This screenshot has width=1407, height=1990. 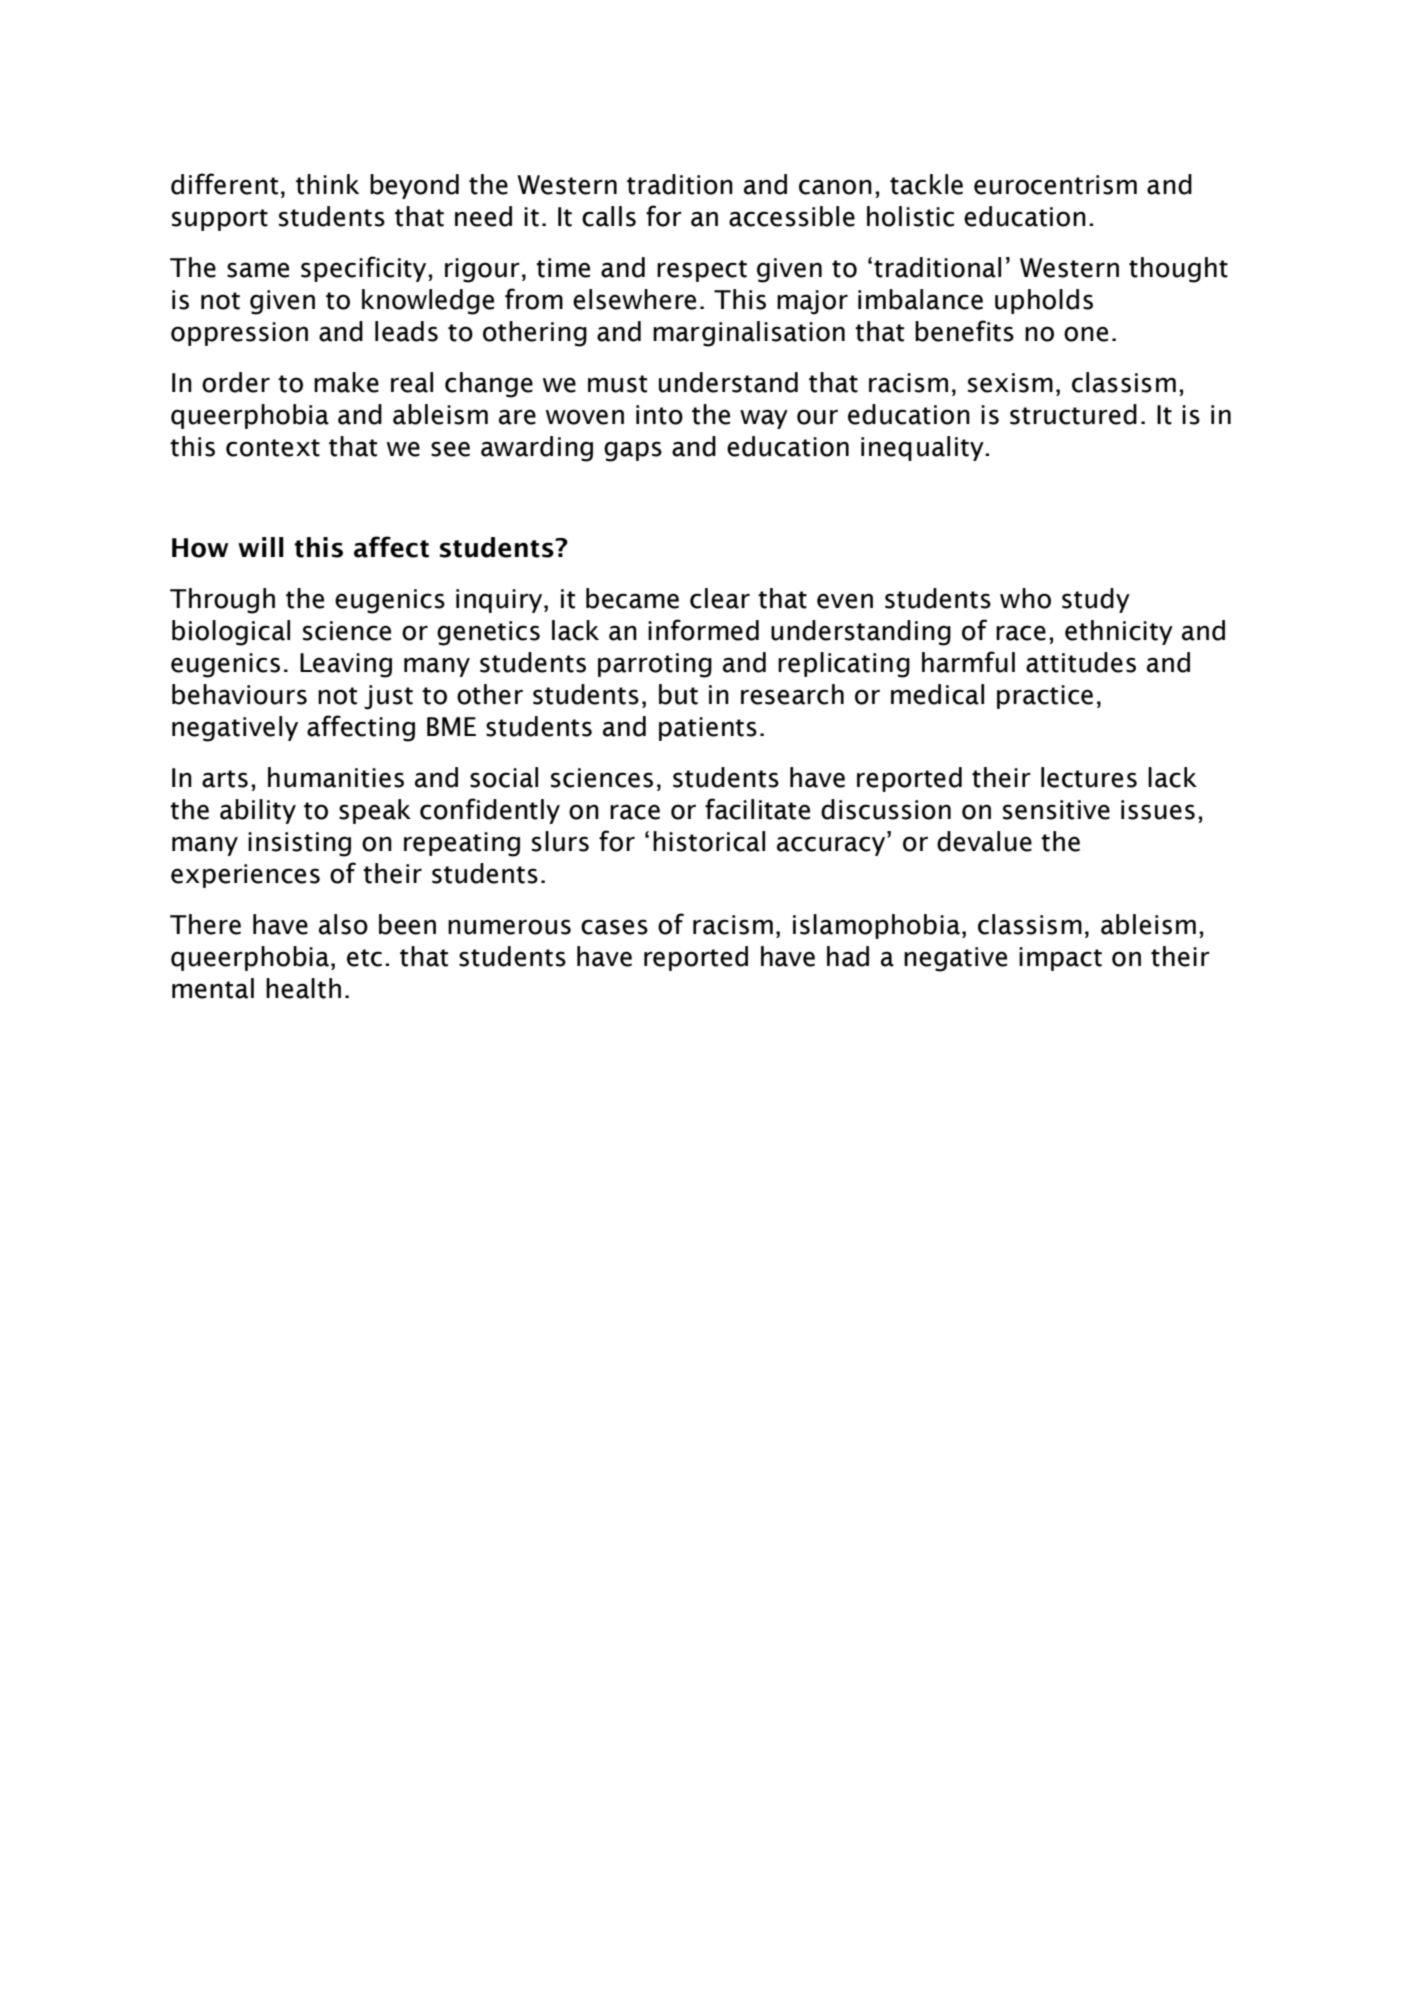 I want to click on make, so click(x=346, y=382).
